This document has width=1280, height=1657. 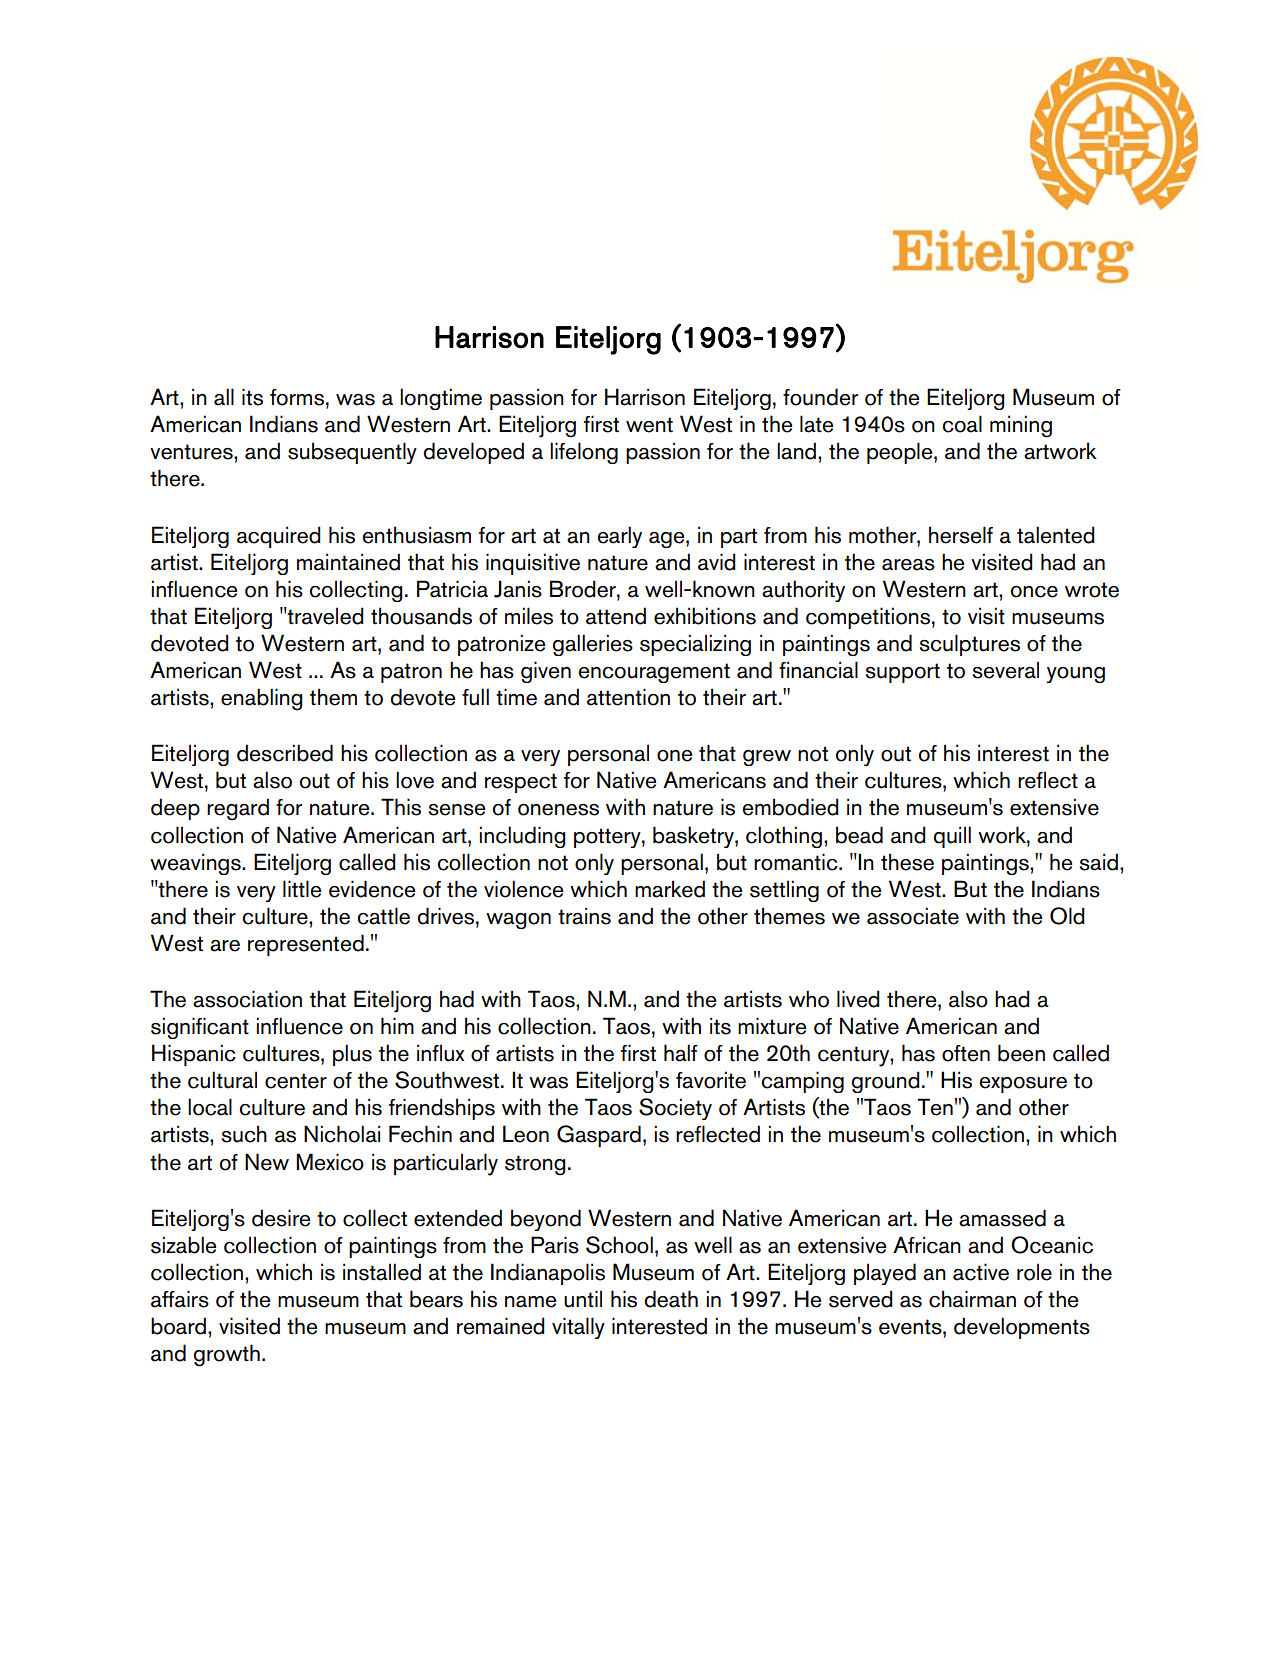 I want to click on encouragement, so click(x=654, y=673).
